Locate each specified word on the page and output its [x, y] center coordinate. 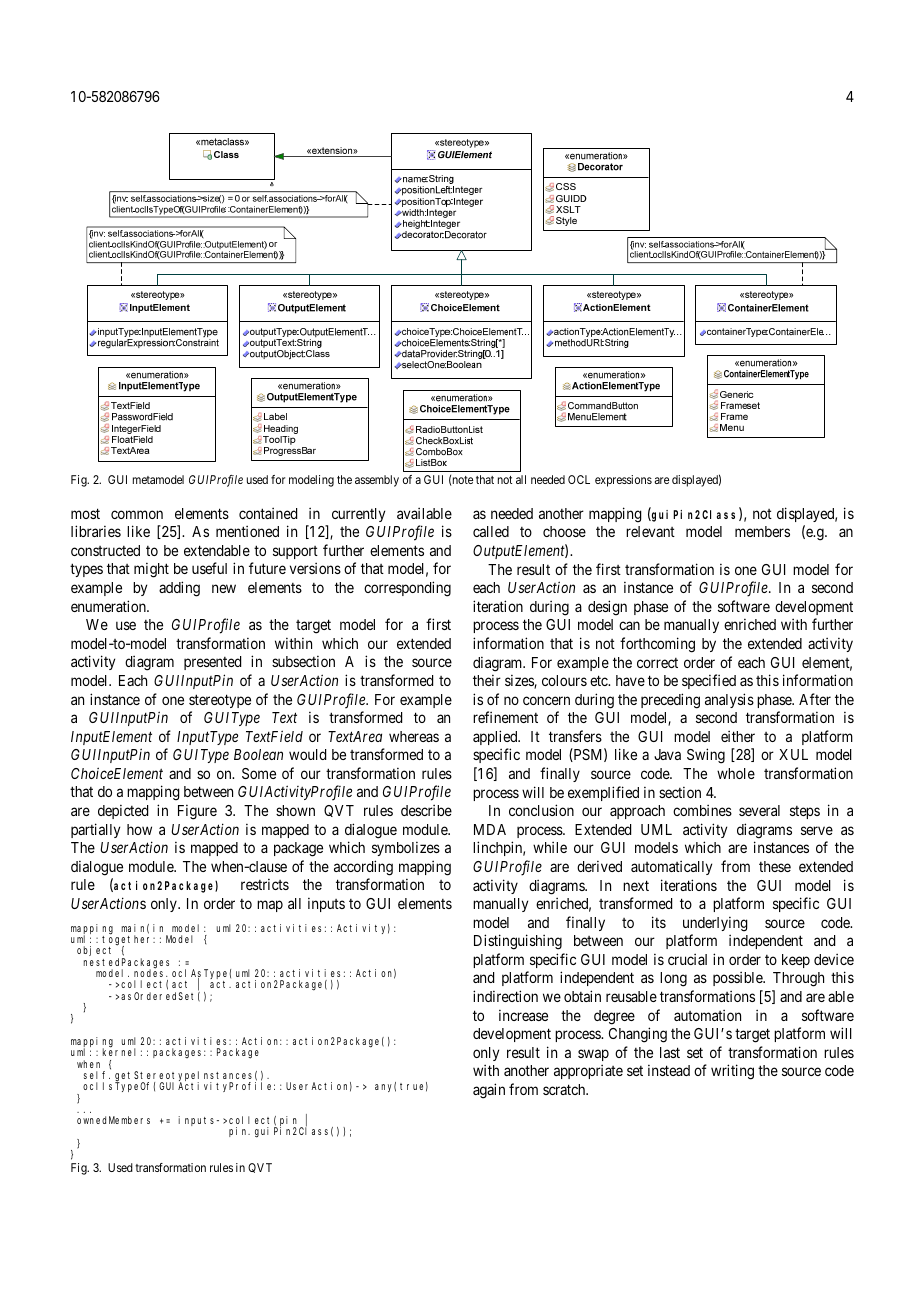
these [775, 866]
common [137, 514]
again [489, 1091]
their [487, 680]
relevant [650, 531]
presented [212, 663]
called [491, 531]
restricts [265, 884]
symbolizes [406, 849]
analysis [729, 700]
